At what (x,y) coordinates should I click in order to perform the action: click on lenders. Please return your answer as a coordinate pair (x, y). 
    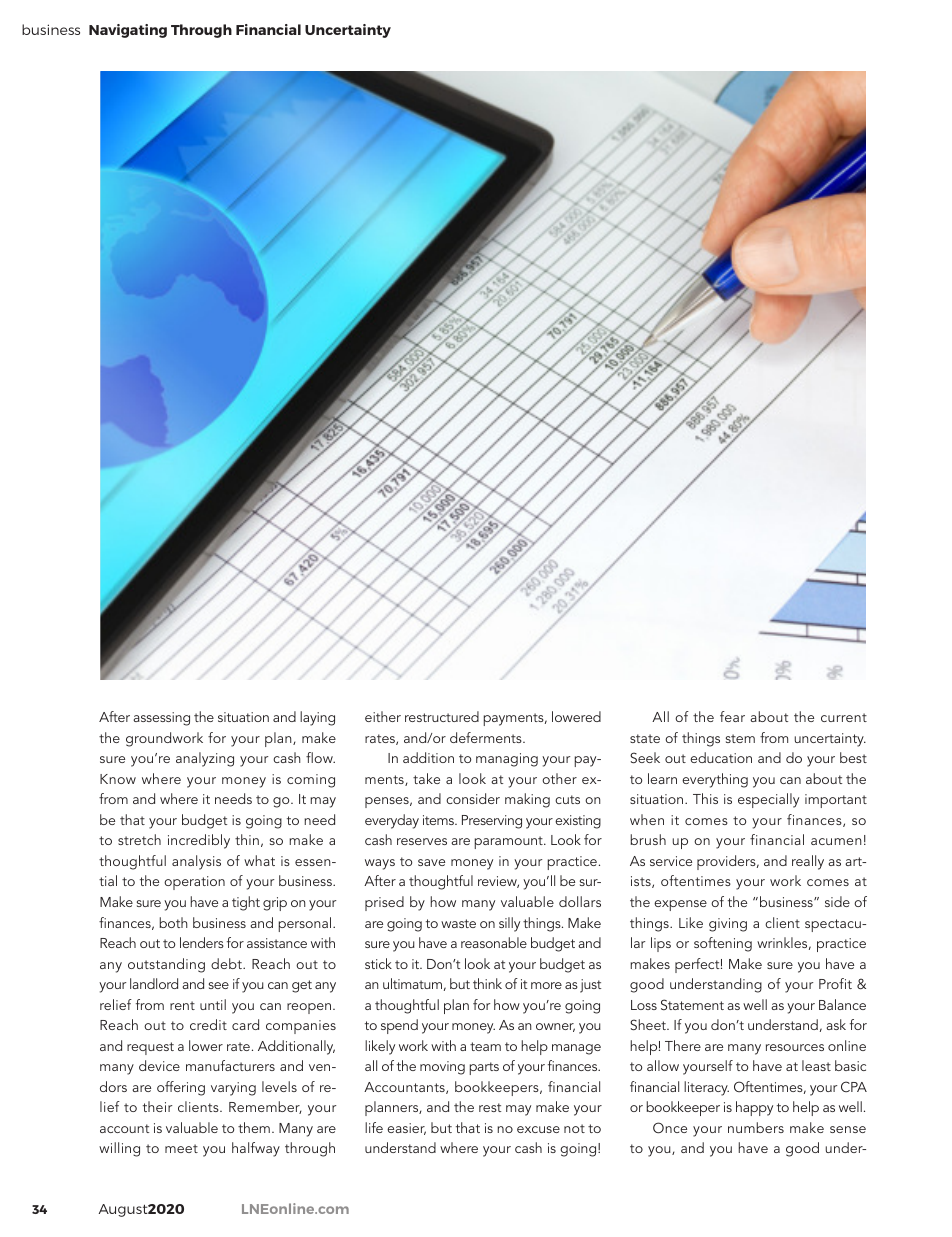
    Looking at the image, I should click on (202, 942).
